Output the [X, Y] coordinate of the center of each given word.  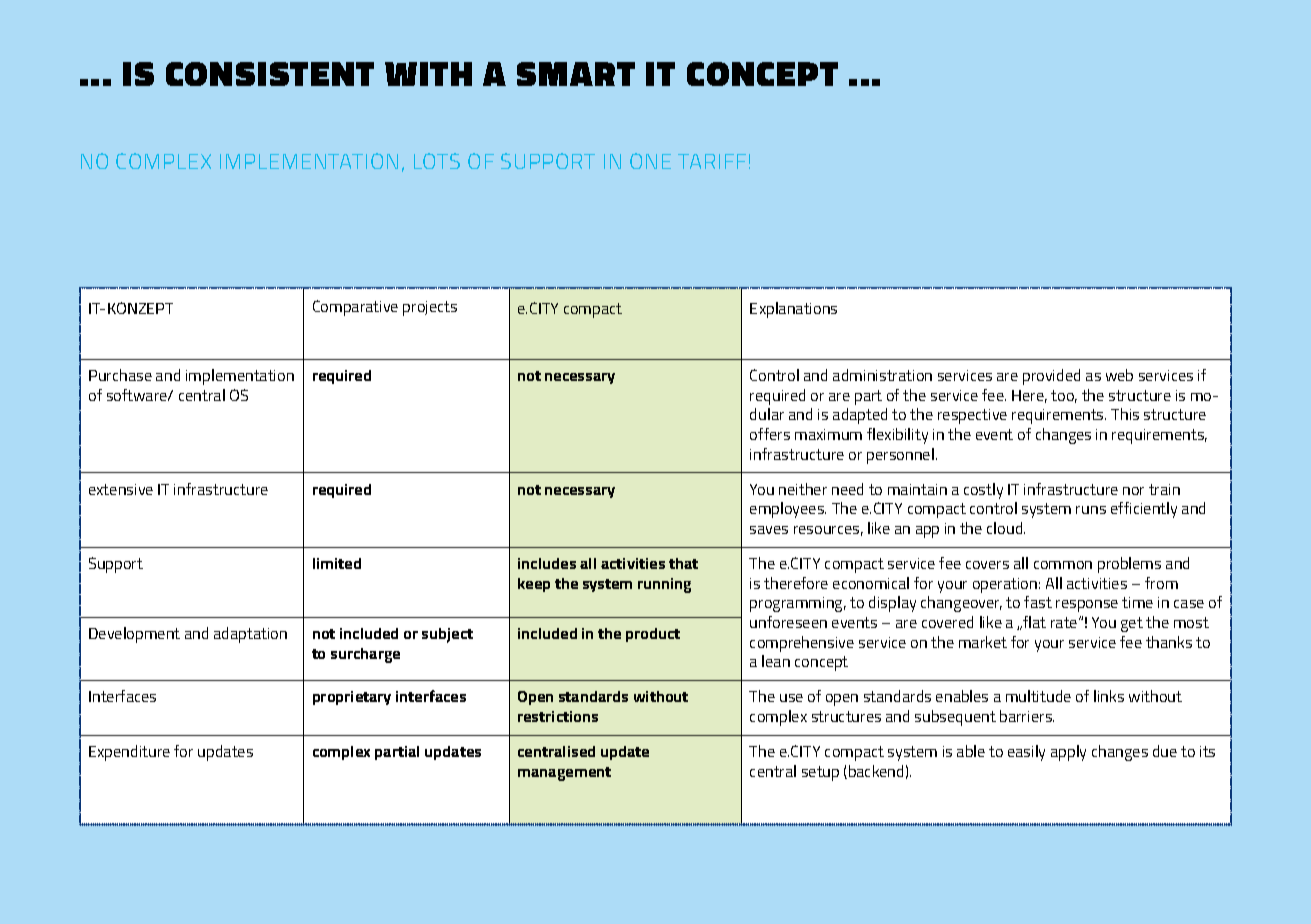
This [1125, 414]
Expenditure [129, 753]
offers [770, 434]
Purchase [120, 375]
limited [337, 563]
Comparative [355, 308]
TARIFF [712, 161]
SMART [576, 74]
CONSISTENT [270, 74]
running [664, 585]
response [1087, 606]
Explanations [793, 310]
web [1119, 375]
